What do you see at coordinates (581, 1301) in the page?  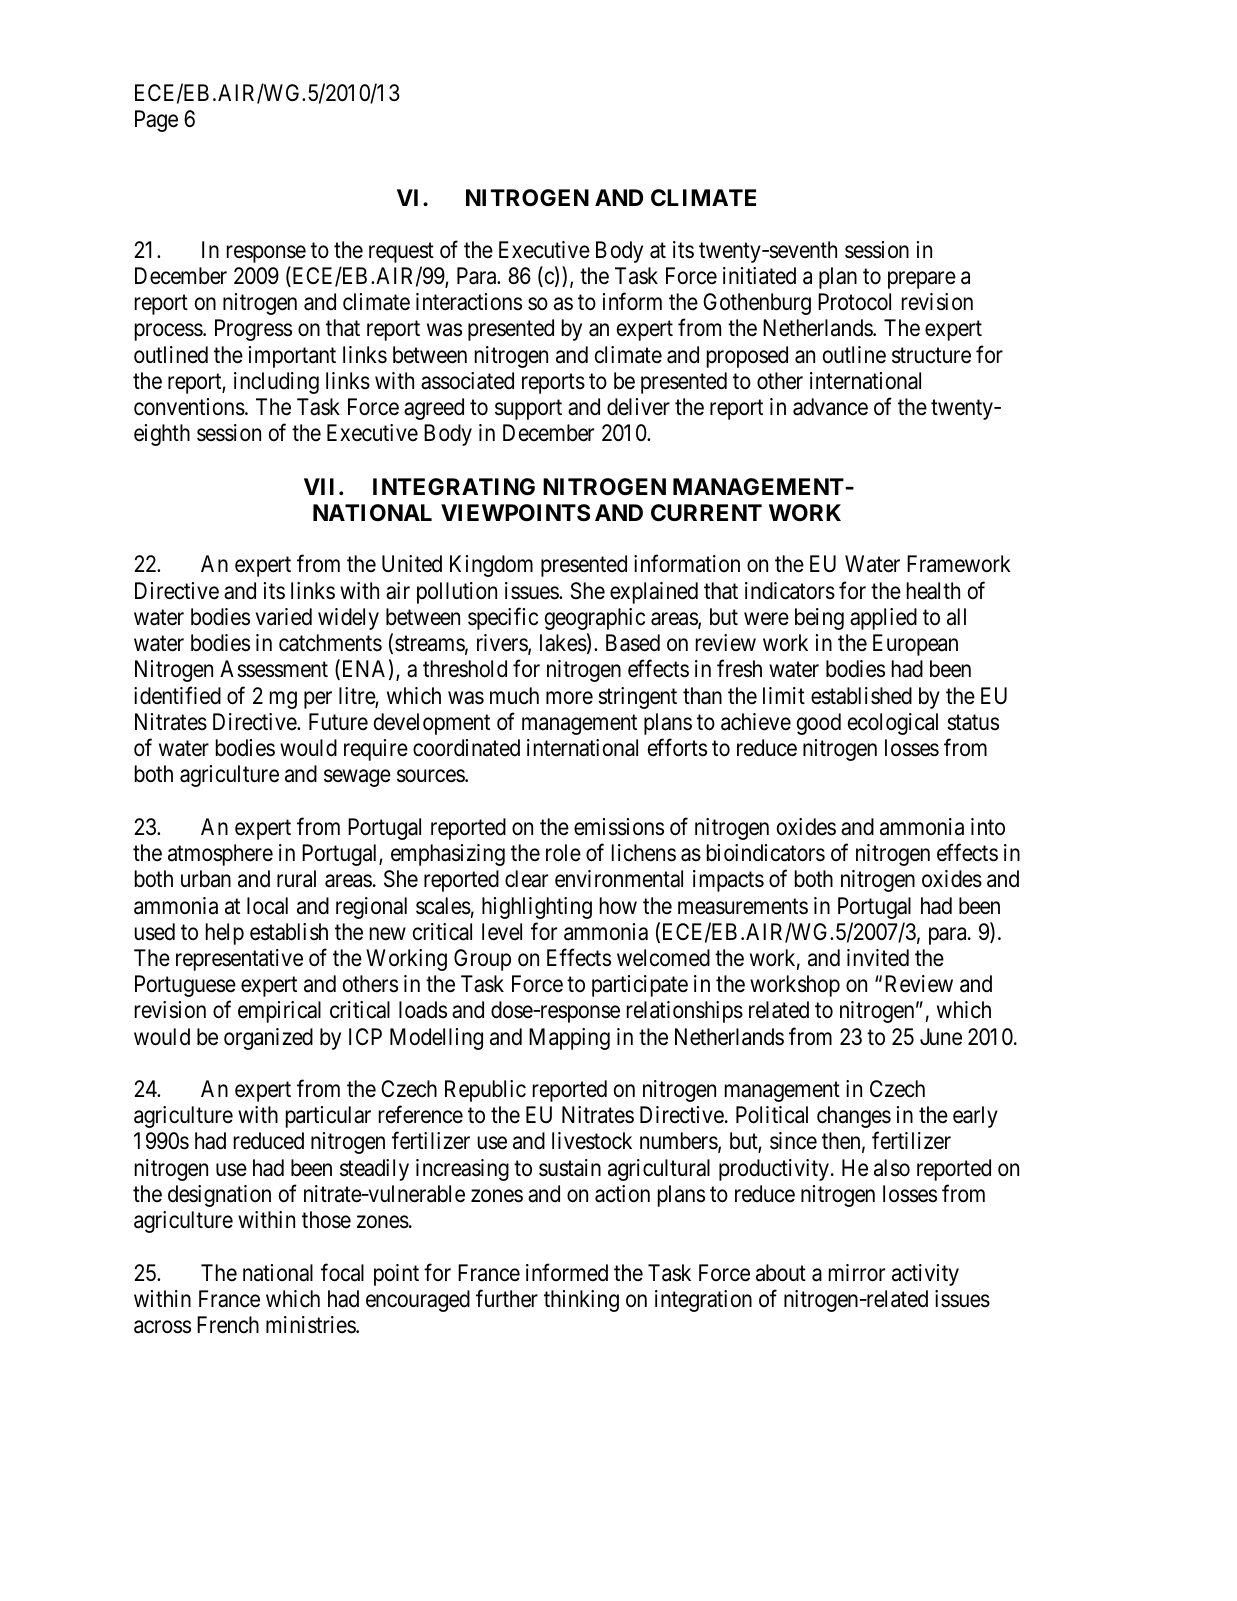 I see `thinking` at bounding box center [581, 1301].
